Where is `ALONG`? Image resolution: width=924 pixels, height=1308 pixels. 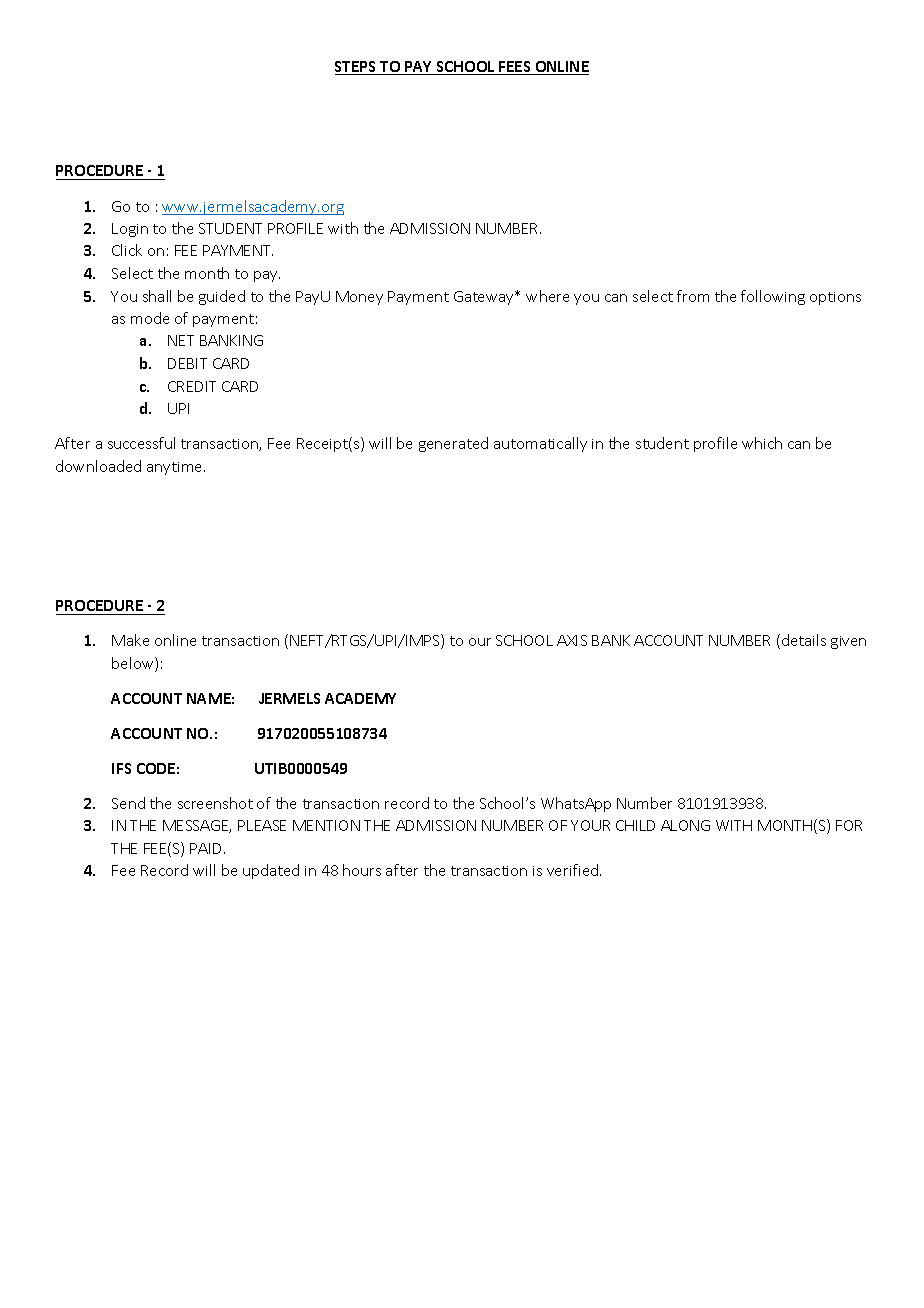
ALONG is located at coordinates (685, 825).
